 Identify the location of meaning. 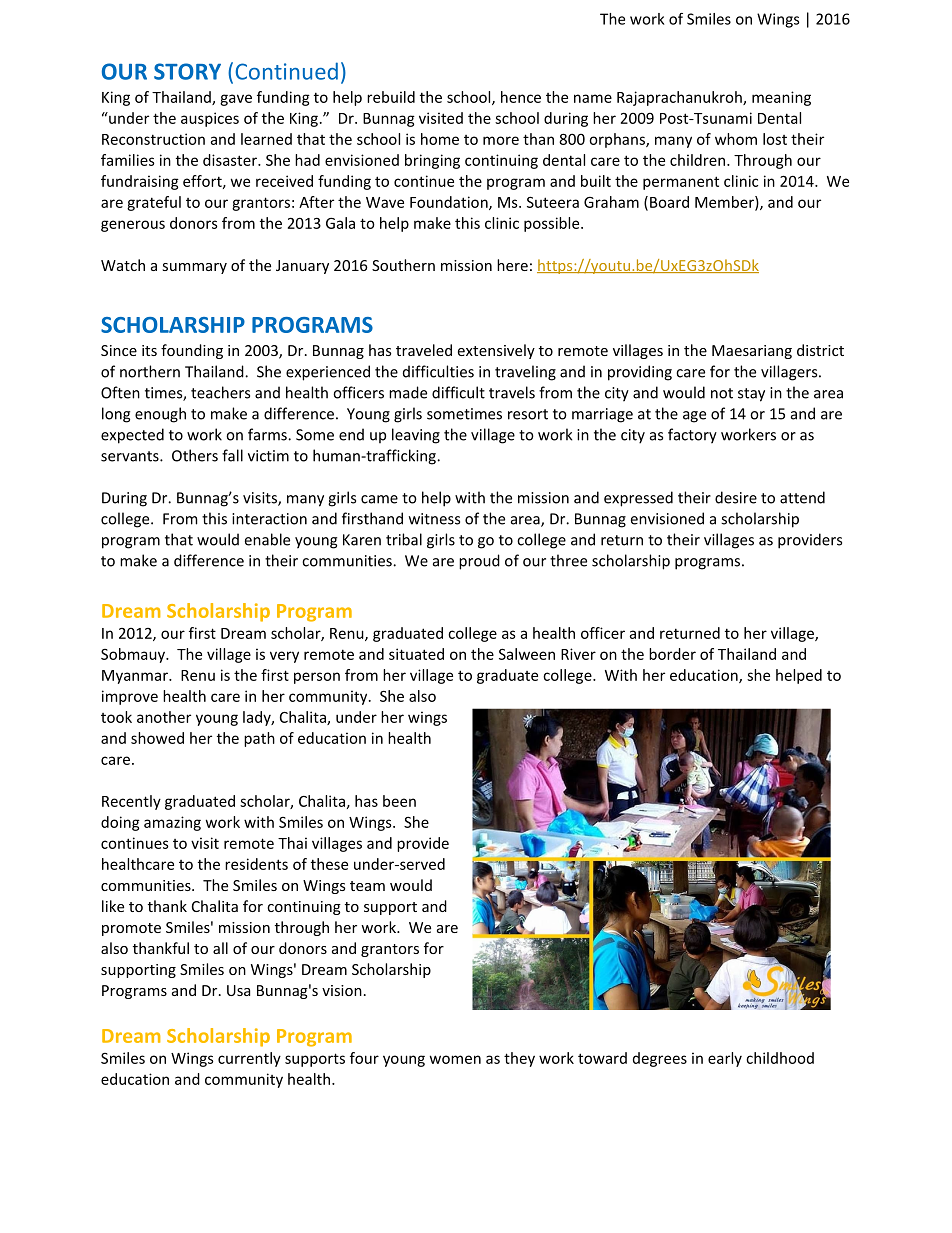
(781, 98).
